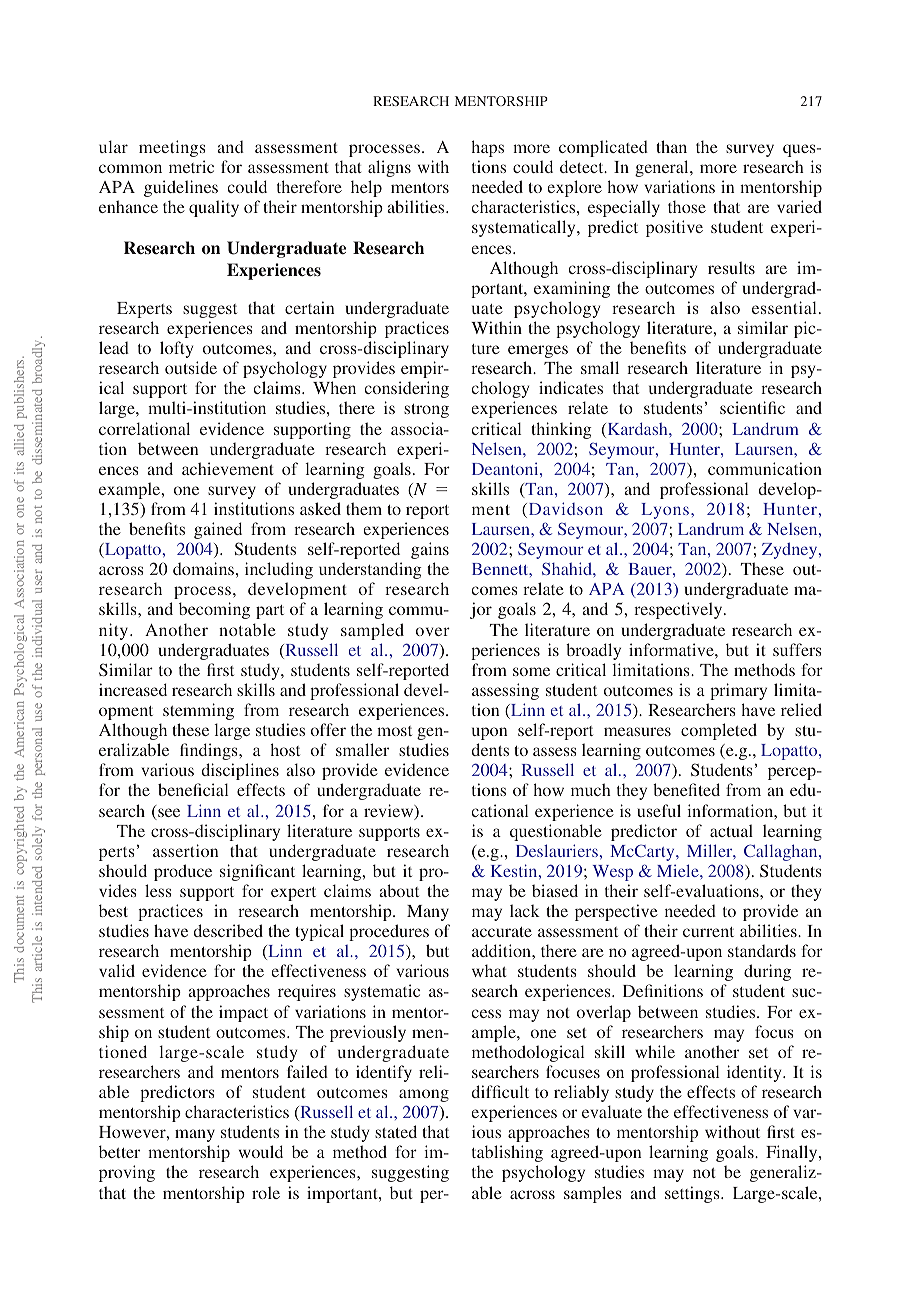 Image resolution: width=921 pixels, height=1316 pixels. I want to click on about, so click(399, 890).
